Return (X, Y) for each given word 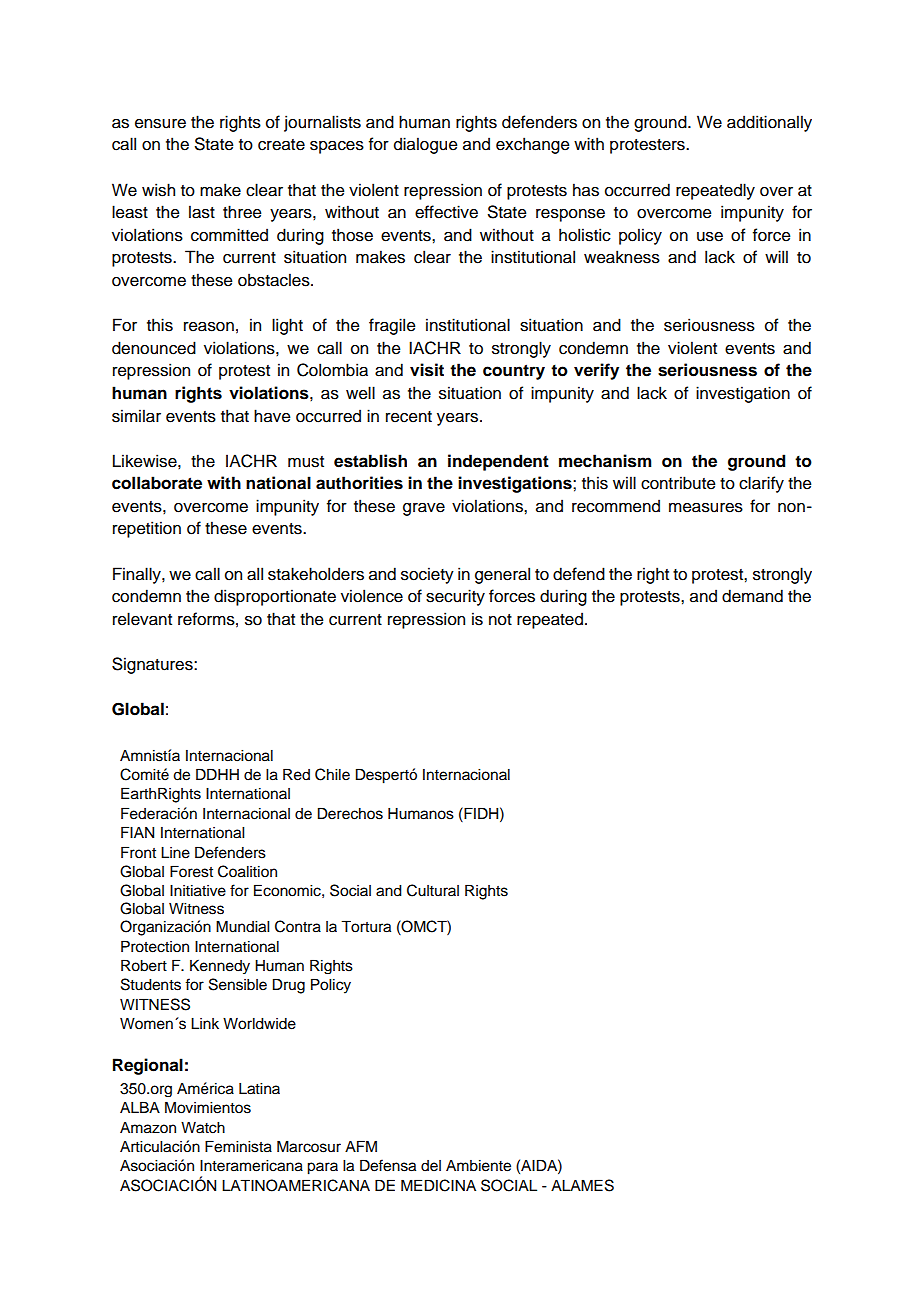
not (500, 620)
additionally (769, 123)
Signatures (153, 665)
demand (752, 596)
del (431, 1166)
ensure (160, 124)
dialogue (426, 145)
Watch (203, 1128)
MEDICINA (438, 1185)
